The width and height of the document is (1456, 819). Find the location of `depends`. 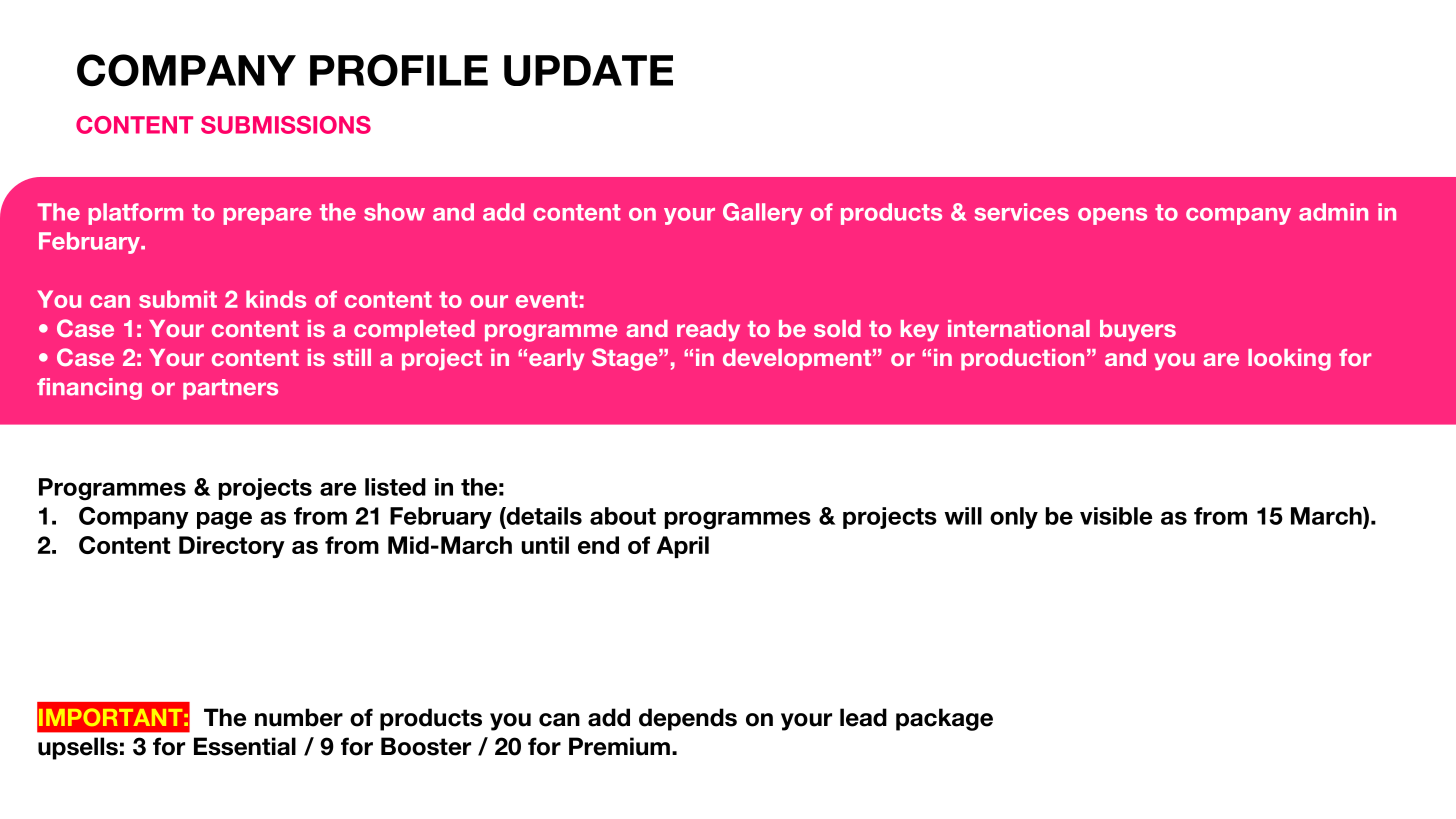

depends is located at coordinates (688, 719).
